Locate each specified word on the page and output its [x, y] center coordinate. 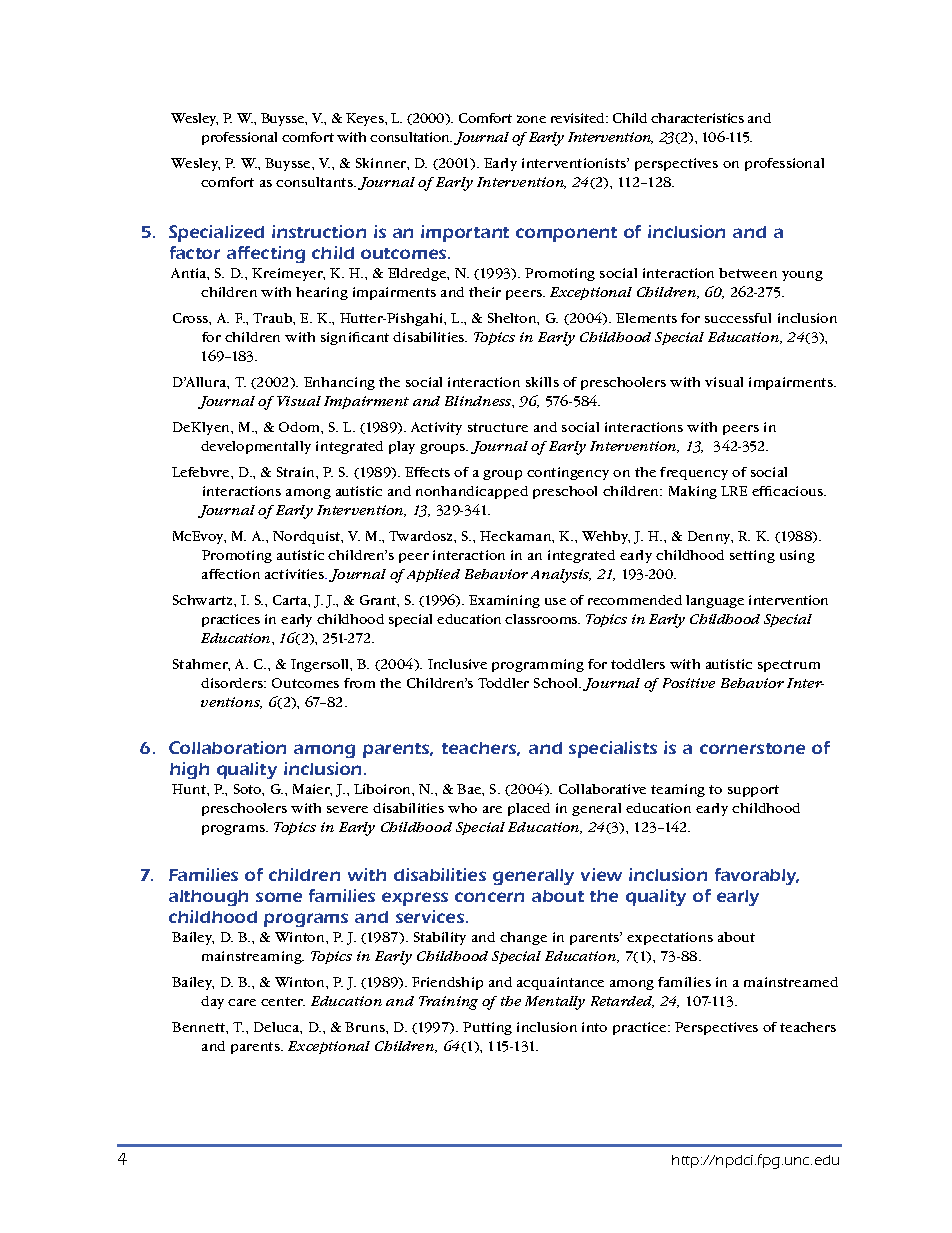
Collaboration [227, 747]
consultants [315, 182]
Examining [504, 601]
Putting [487, 1028]
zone [531, 119]
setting [752, 556]
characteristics [697, 118]
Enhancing [339, 383]
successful [738, 318]
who [462, 808]
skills [542, 382]
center [283, 1001]
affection [231, 574]
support [753, 791]
